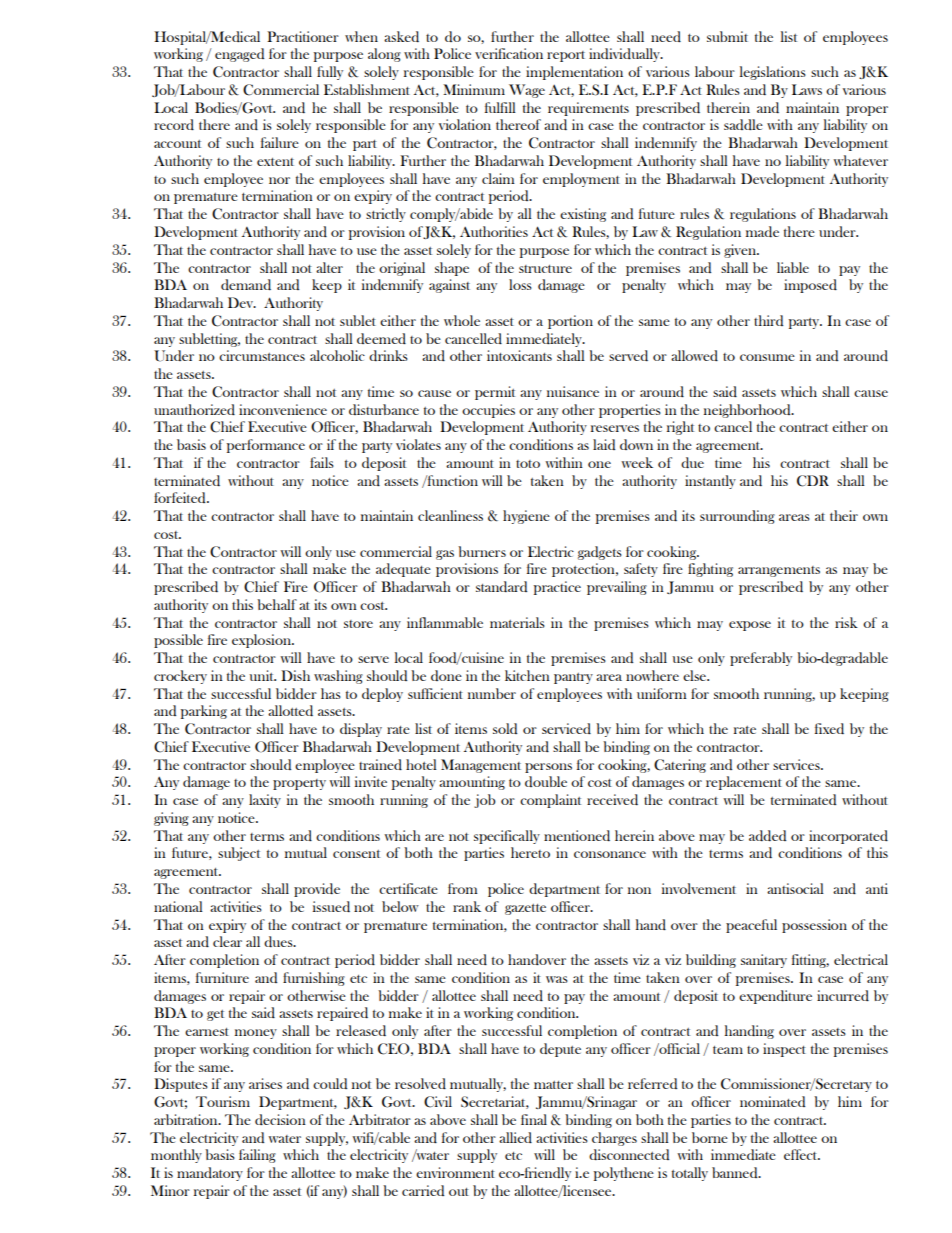 The height and width of the screenshot is (1233, 952). What do you see at coordinates (773, 73) in the screenshot?
I see `legislations` at bounding box center [773, 73].
